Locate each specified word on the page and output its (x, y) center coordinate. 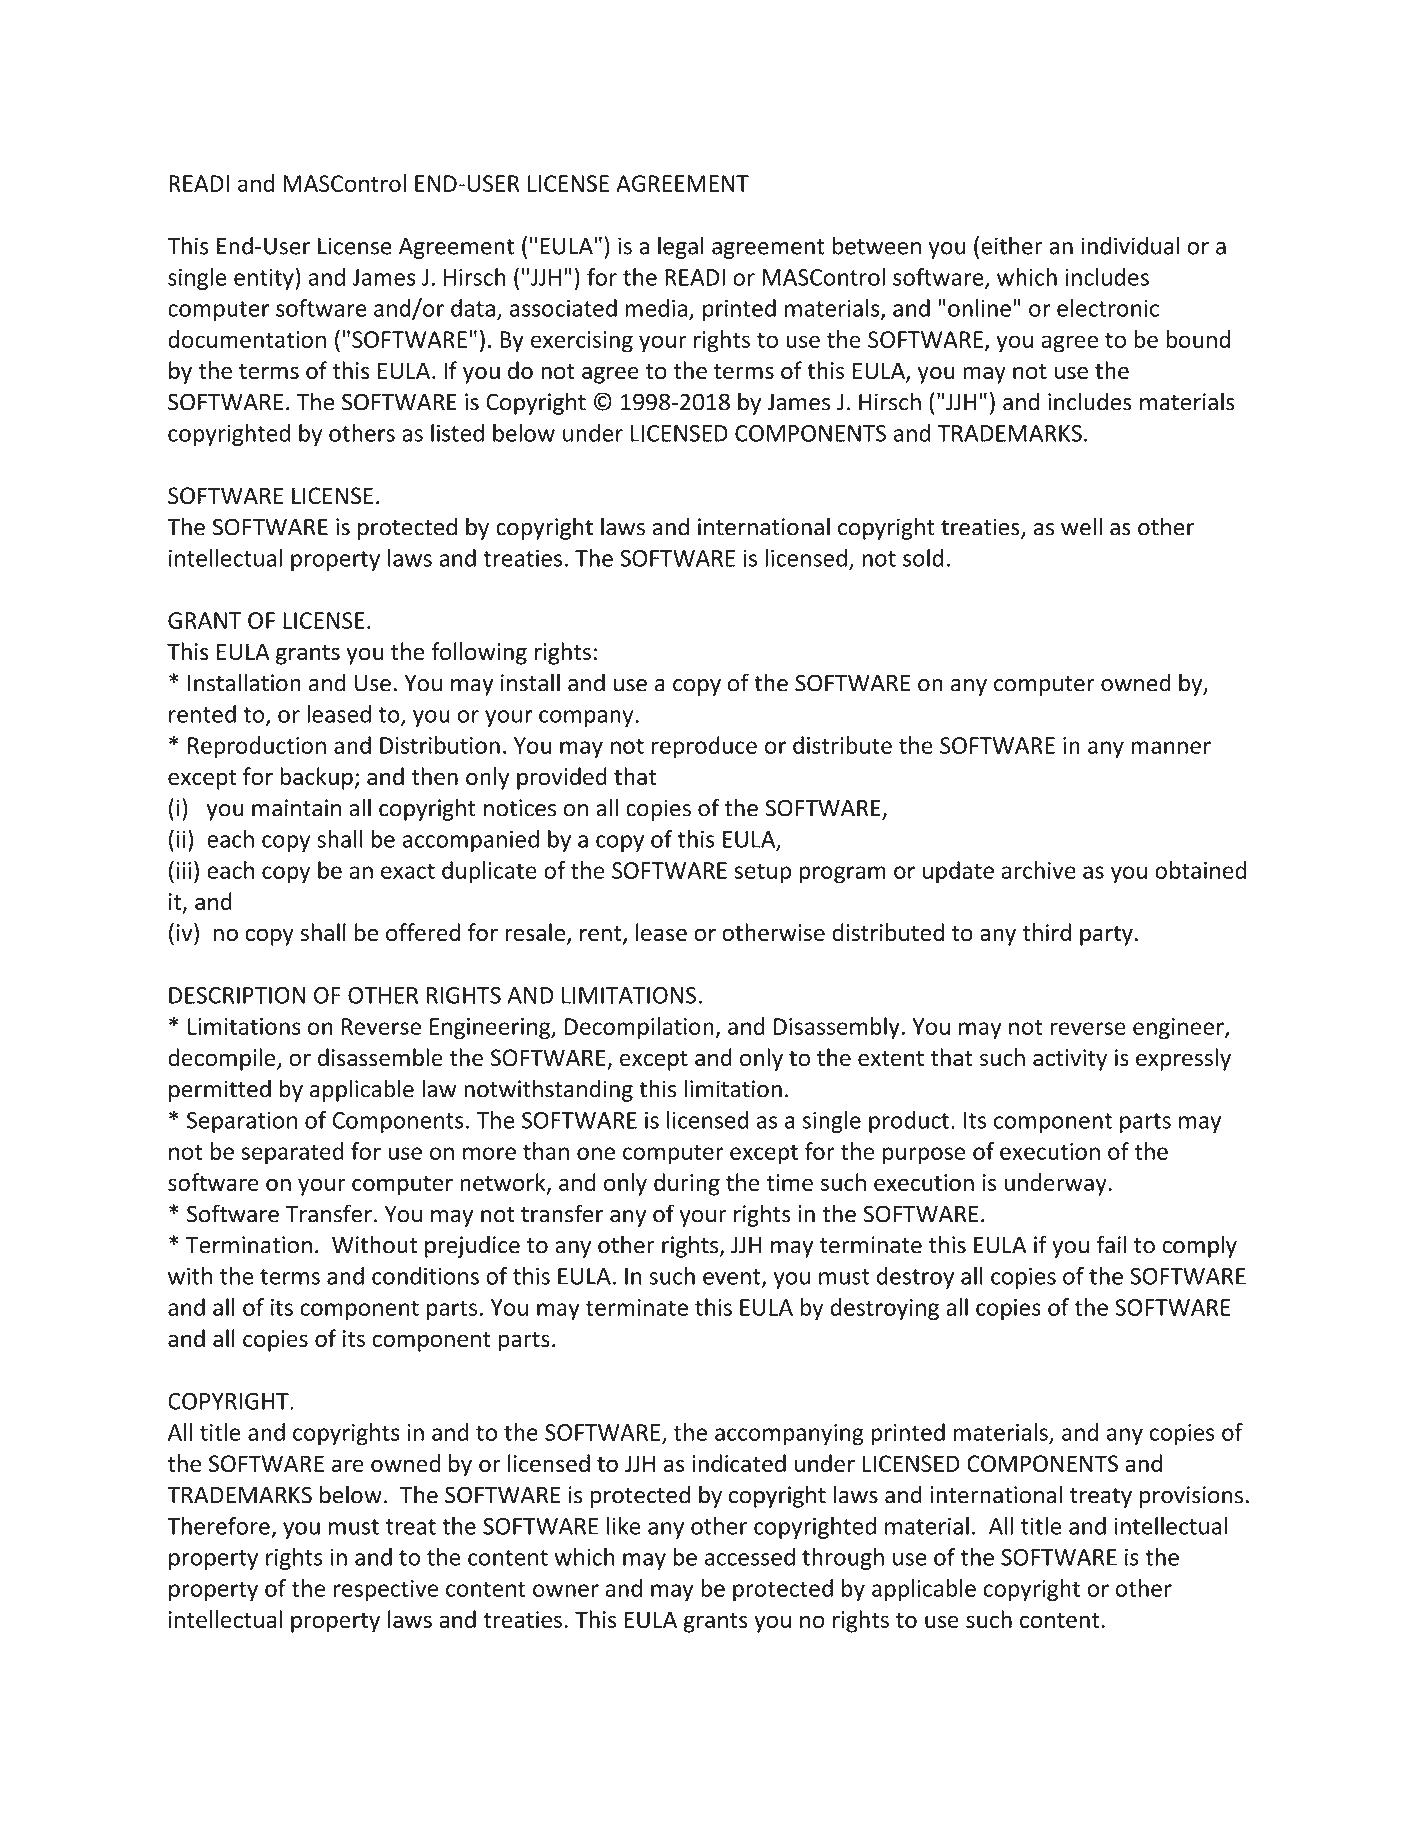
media (656, 308)
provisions (1191, 1497)
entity (265, 279)
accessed (750, 1557)
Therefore (218, 1526)
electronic (1108, 308)
